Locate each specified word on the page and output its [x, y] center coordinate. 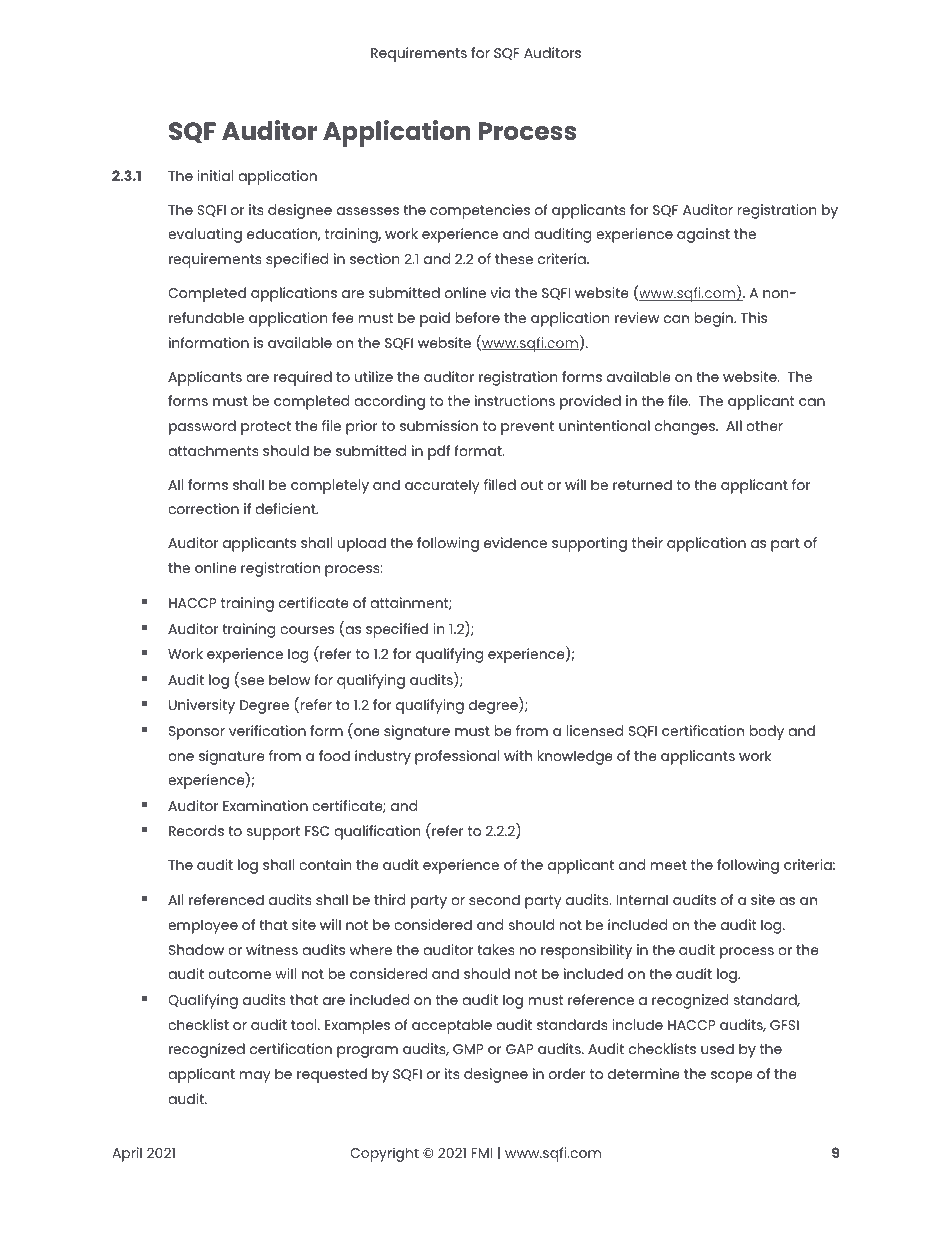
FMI [482, 1153]
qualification [377, 832]
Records [196, 830]
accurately [442, 486]
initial [215, 175]
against [703, 235]
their [647, 542]
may [255, 1077]
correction [203, 508]
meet [669, 865]
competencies [480, 211]
